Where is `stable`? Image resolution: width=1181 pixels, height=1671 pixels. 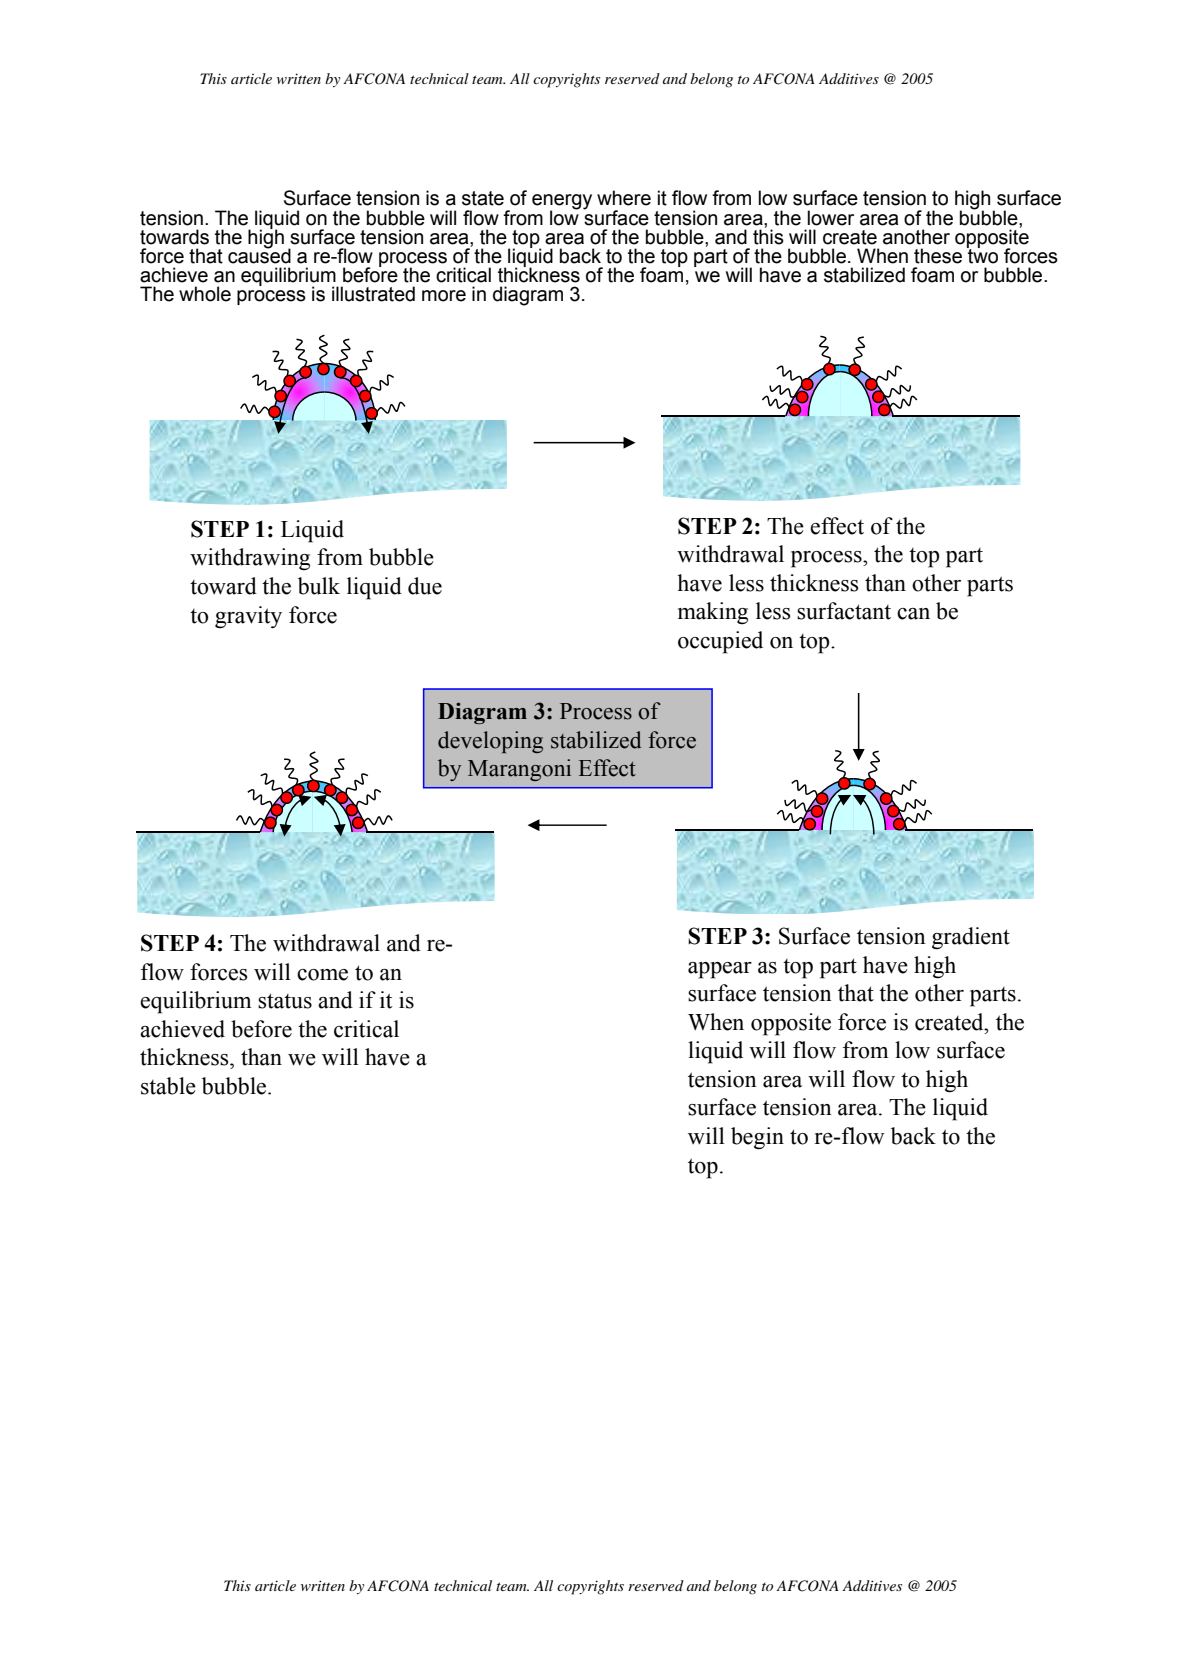 stable is located at coordinates (168, 1086).
